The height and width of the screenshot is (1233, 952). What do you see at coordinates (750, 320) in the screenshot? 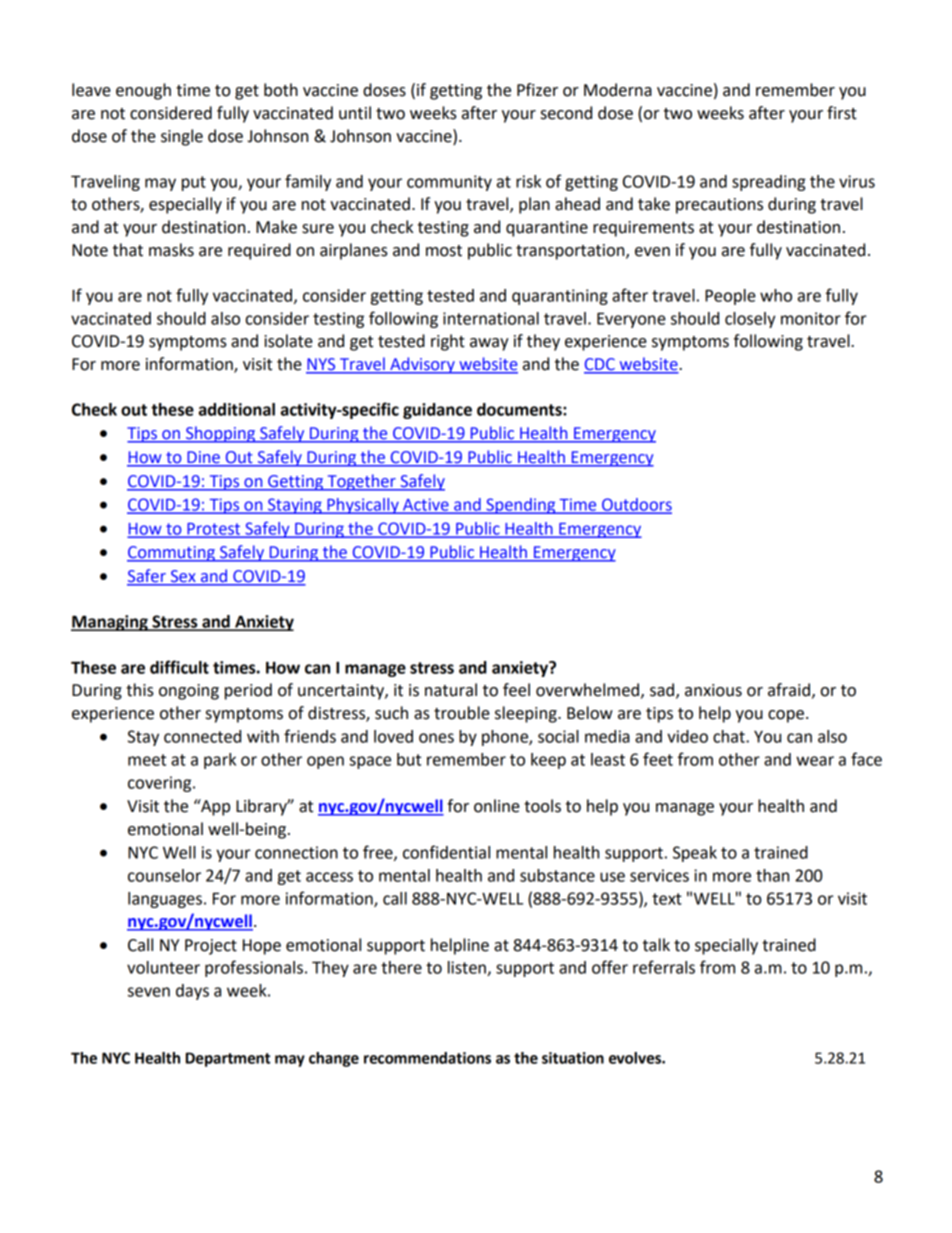
I see `closely` at bounding box center [750, 320].
